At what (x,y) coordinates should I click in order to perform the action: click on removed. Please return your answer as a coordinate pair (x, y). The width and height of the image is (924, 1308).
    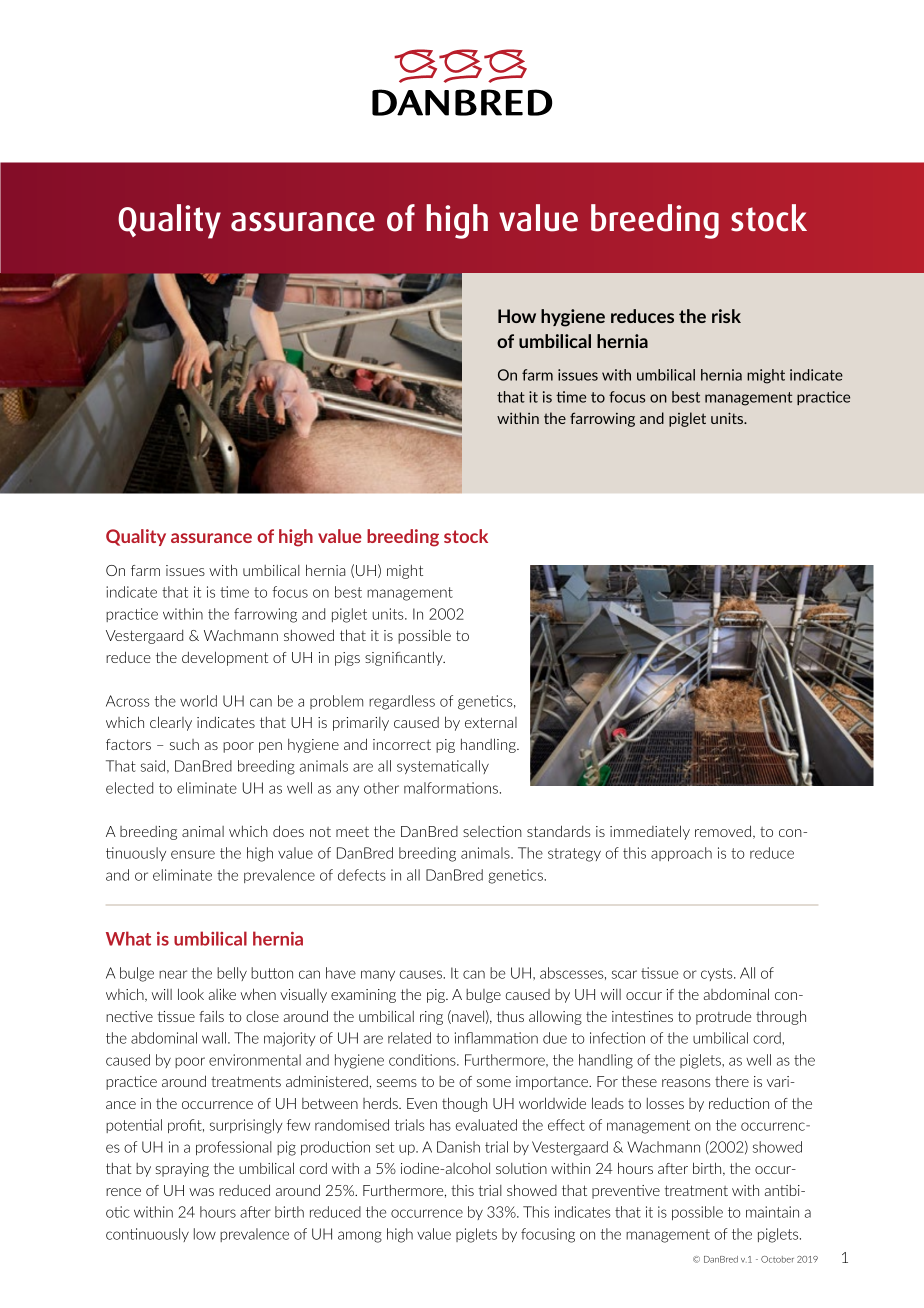
    Looking at the image, I should click on (724, 832).
